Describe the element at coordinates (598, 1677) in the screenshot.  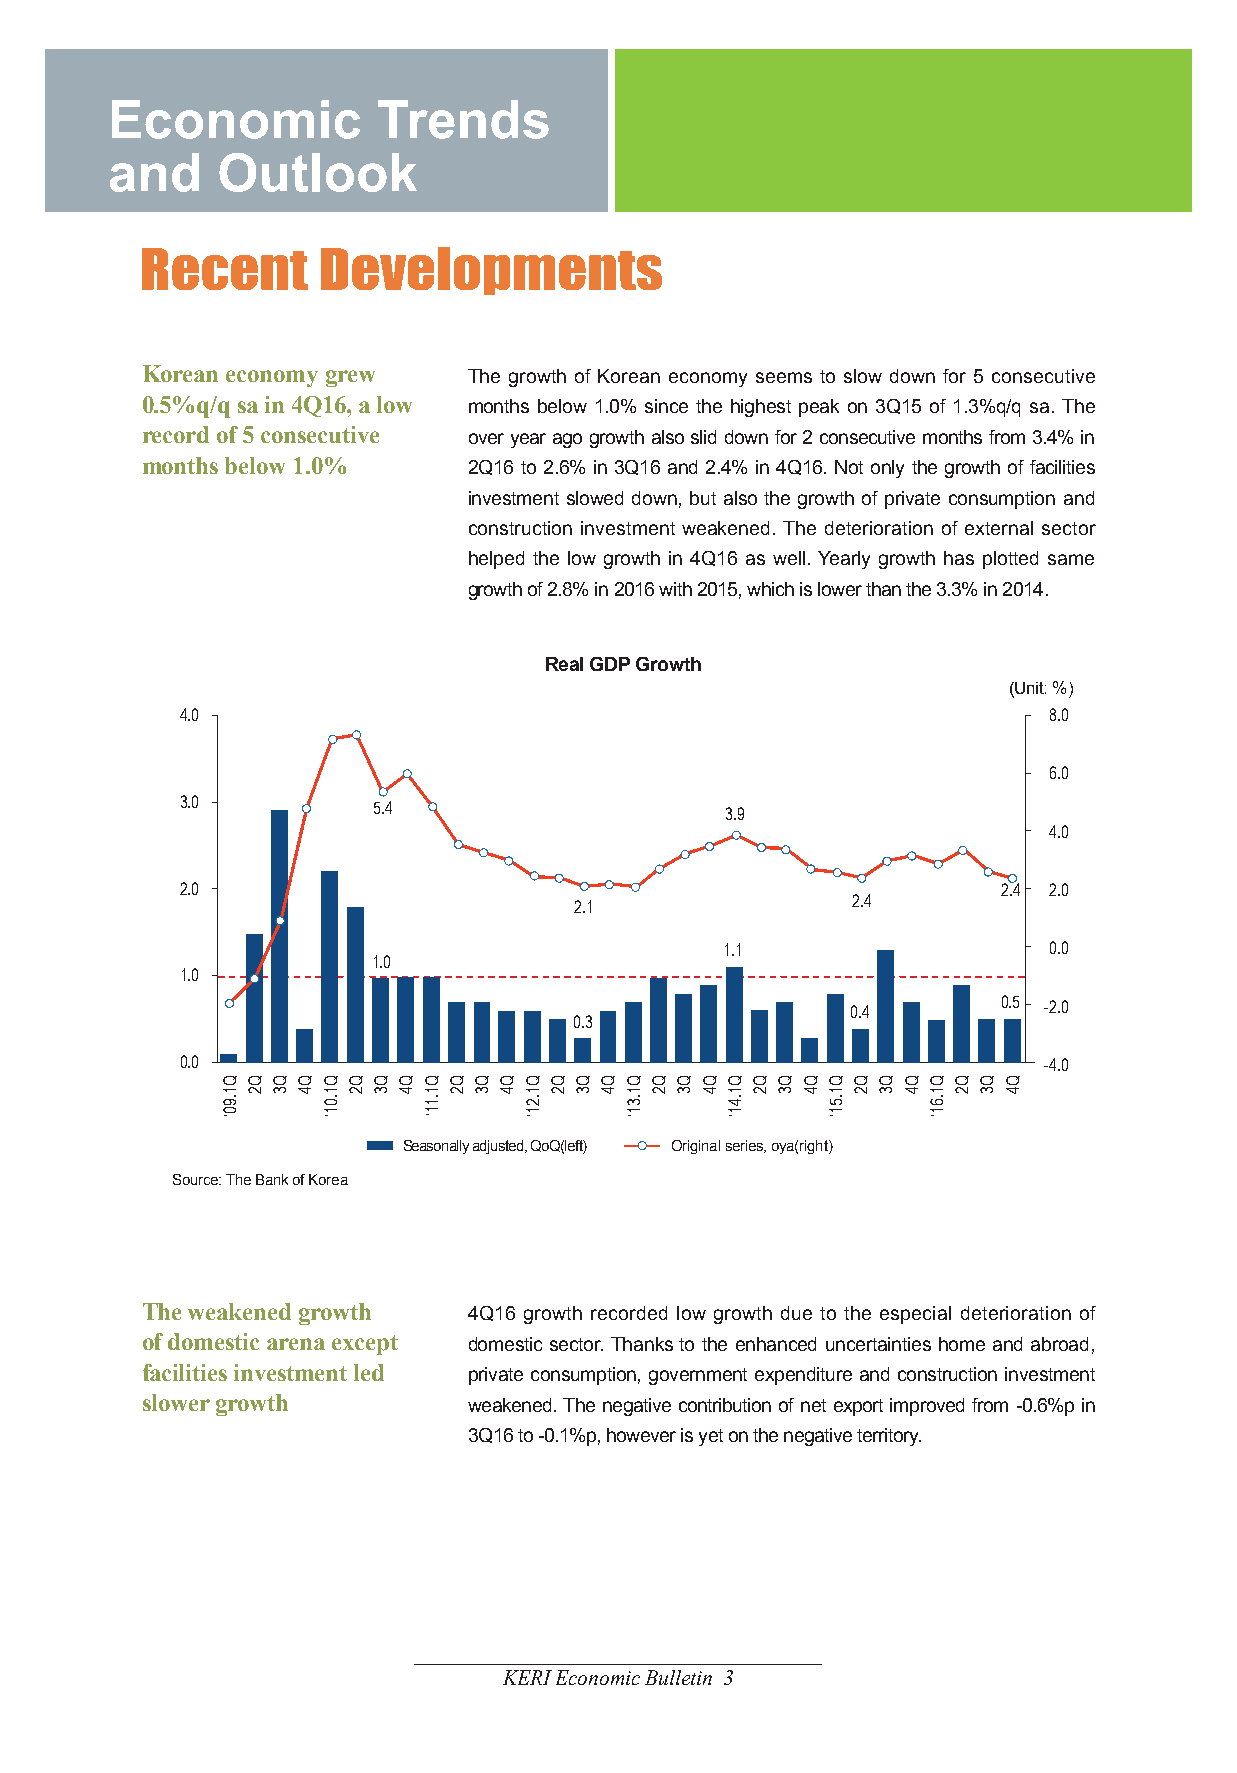
I see `Economic` at that location.
